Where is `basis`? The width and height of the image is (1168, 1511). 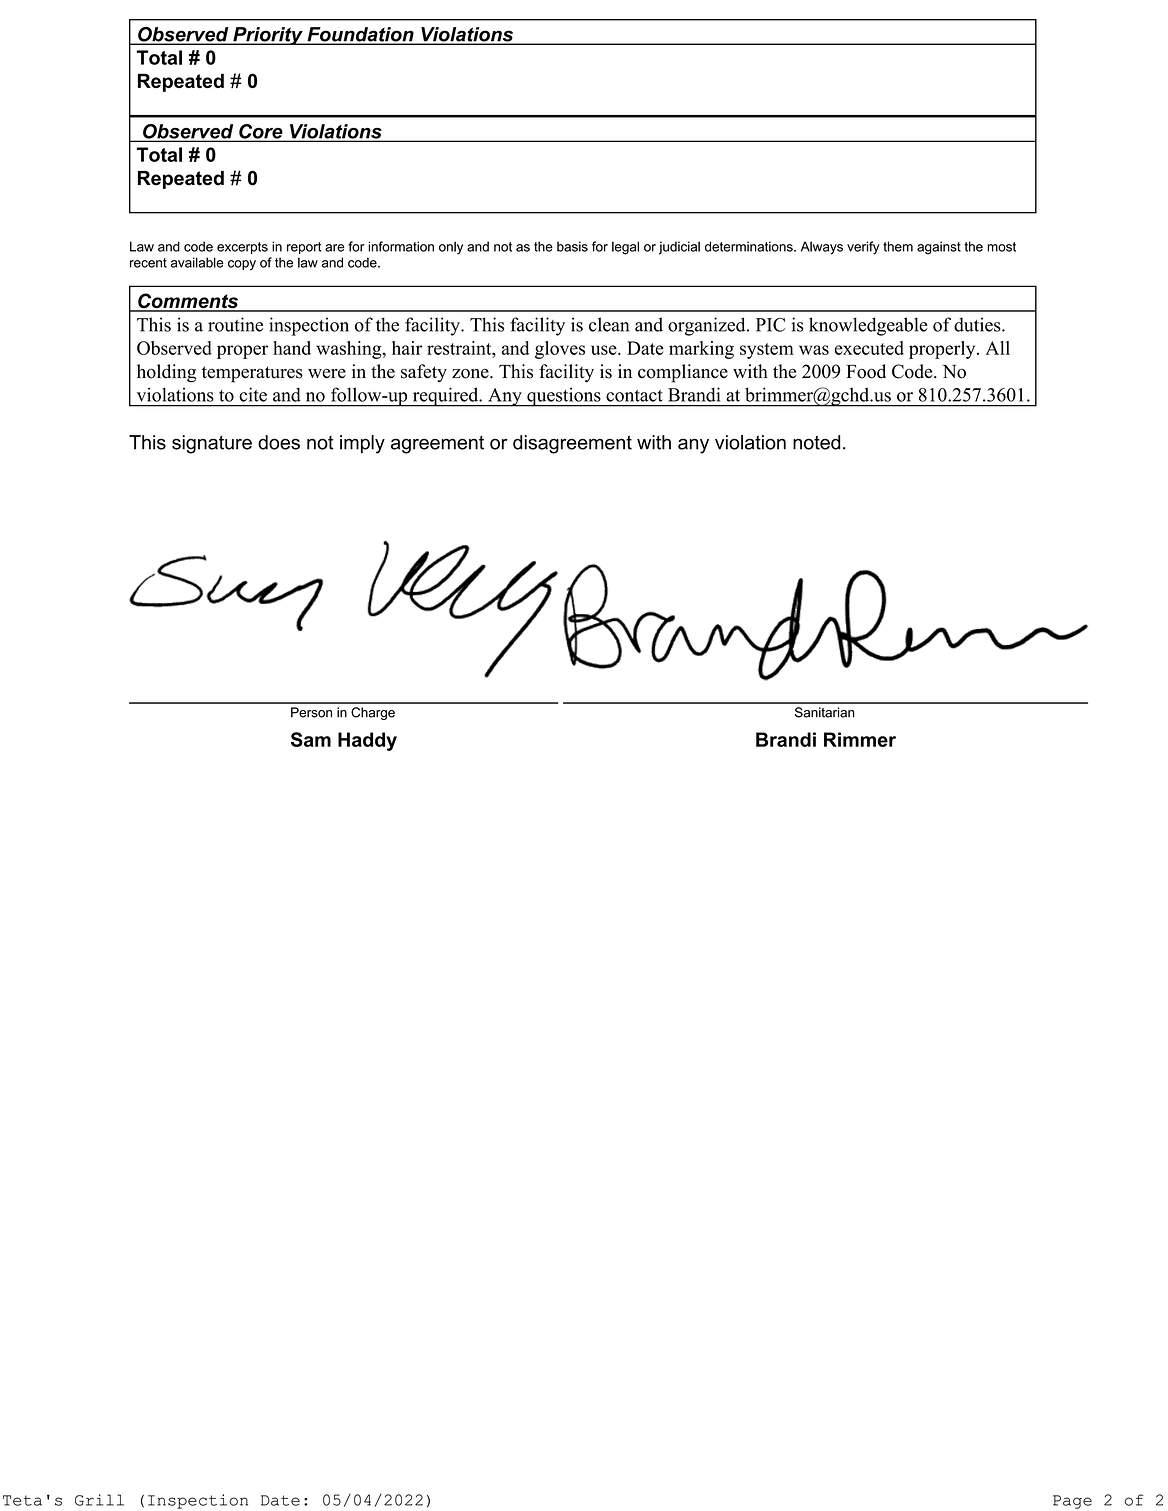 basis is located at coordinates (572, 246).
